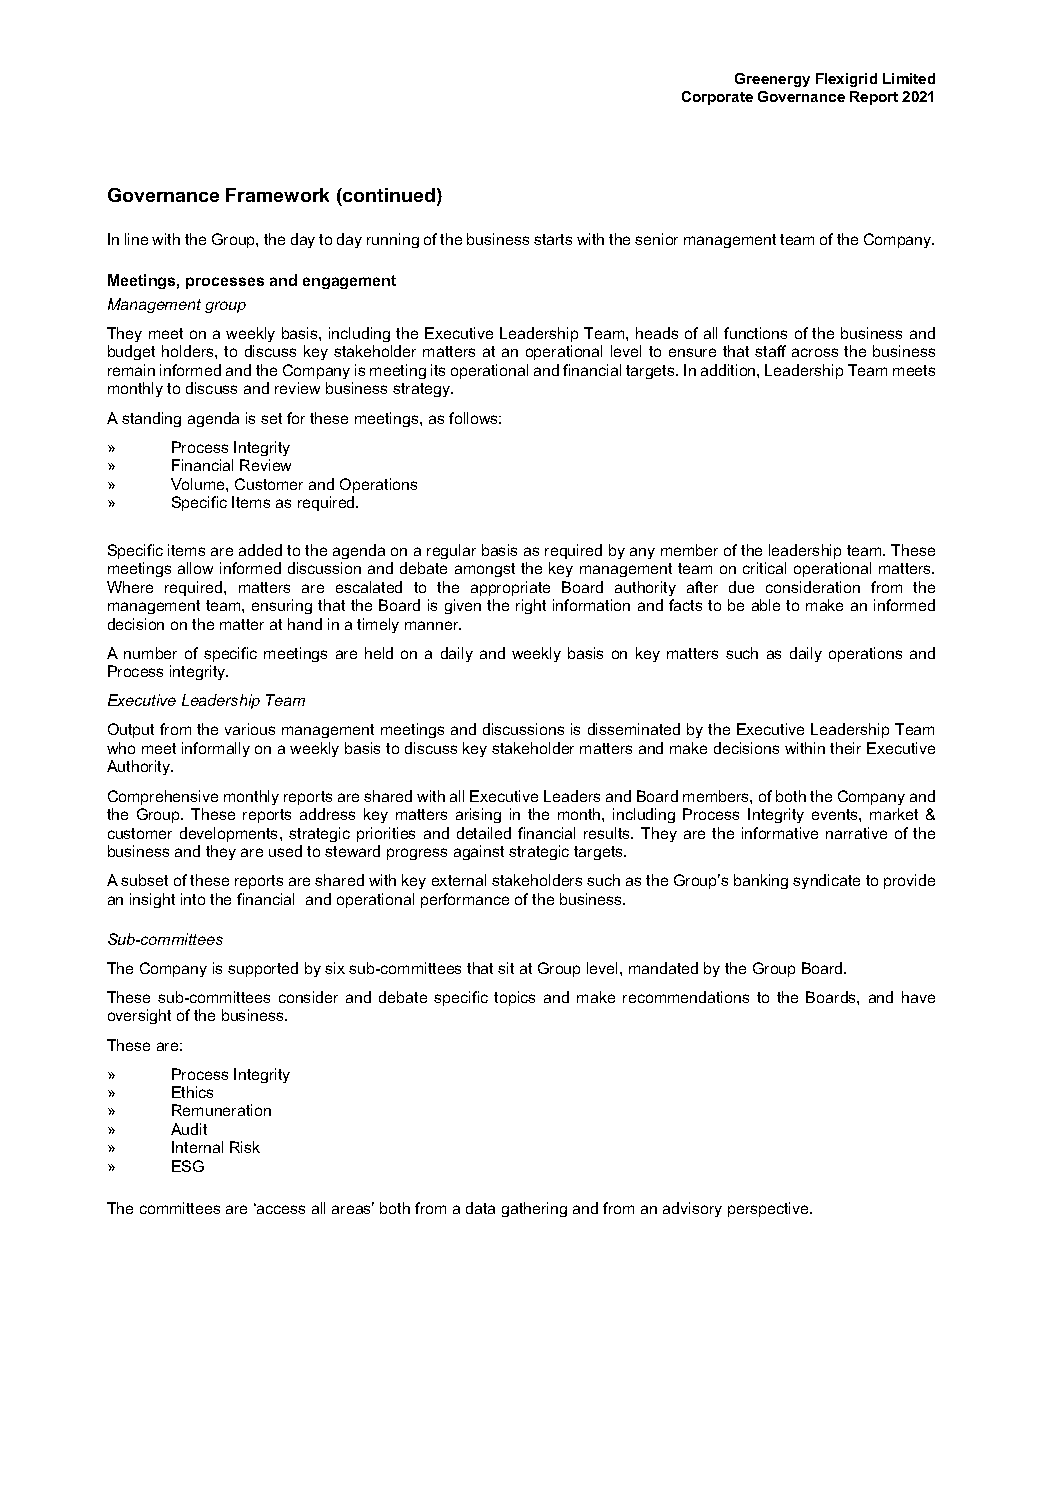  Describe the element at coordinates (909, 78) in the image. I see `Limited` at that location.
